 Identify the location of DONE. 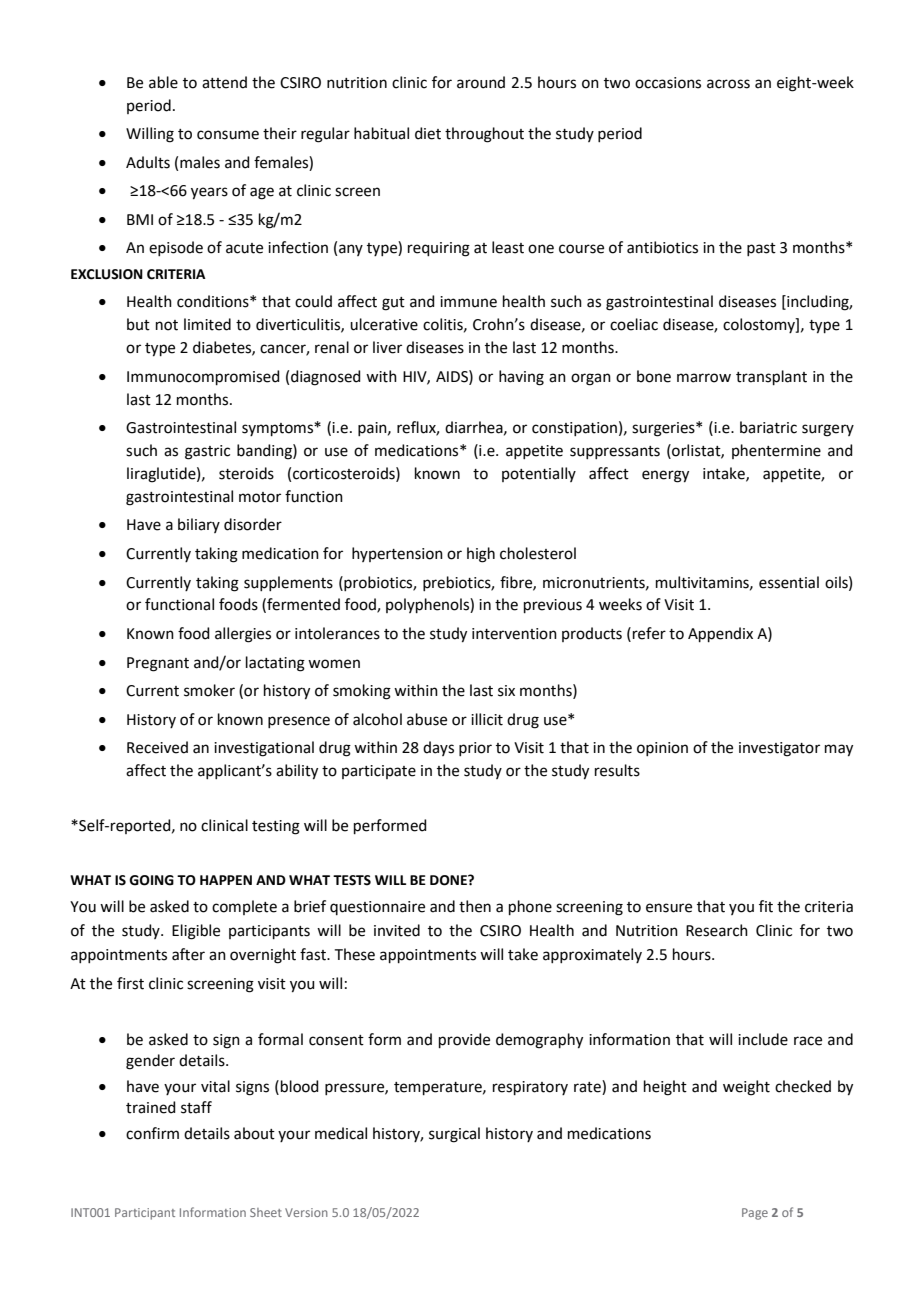
(449, 880).
